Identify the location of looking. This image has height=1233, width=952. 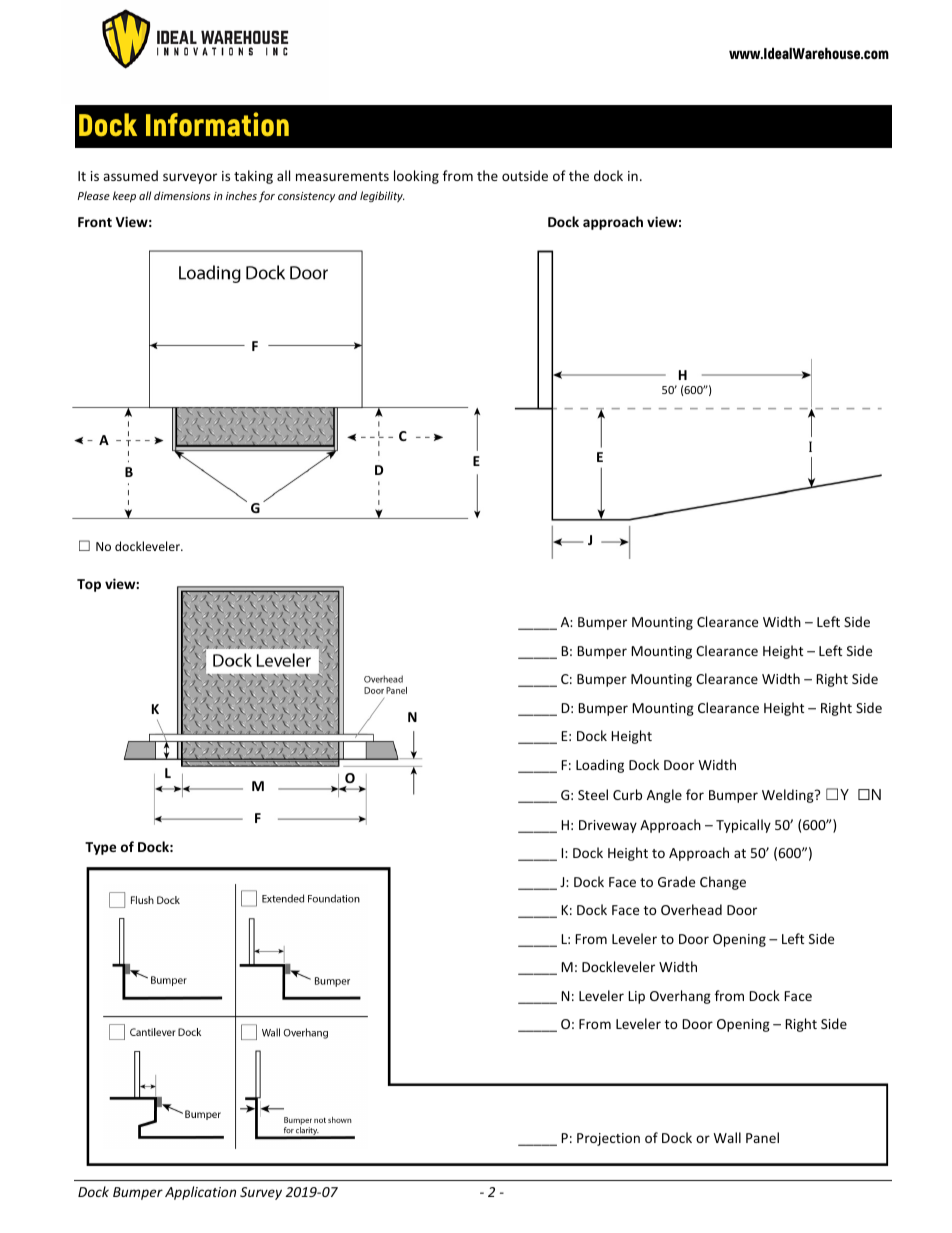
(416, 177).
